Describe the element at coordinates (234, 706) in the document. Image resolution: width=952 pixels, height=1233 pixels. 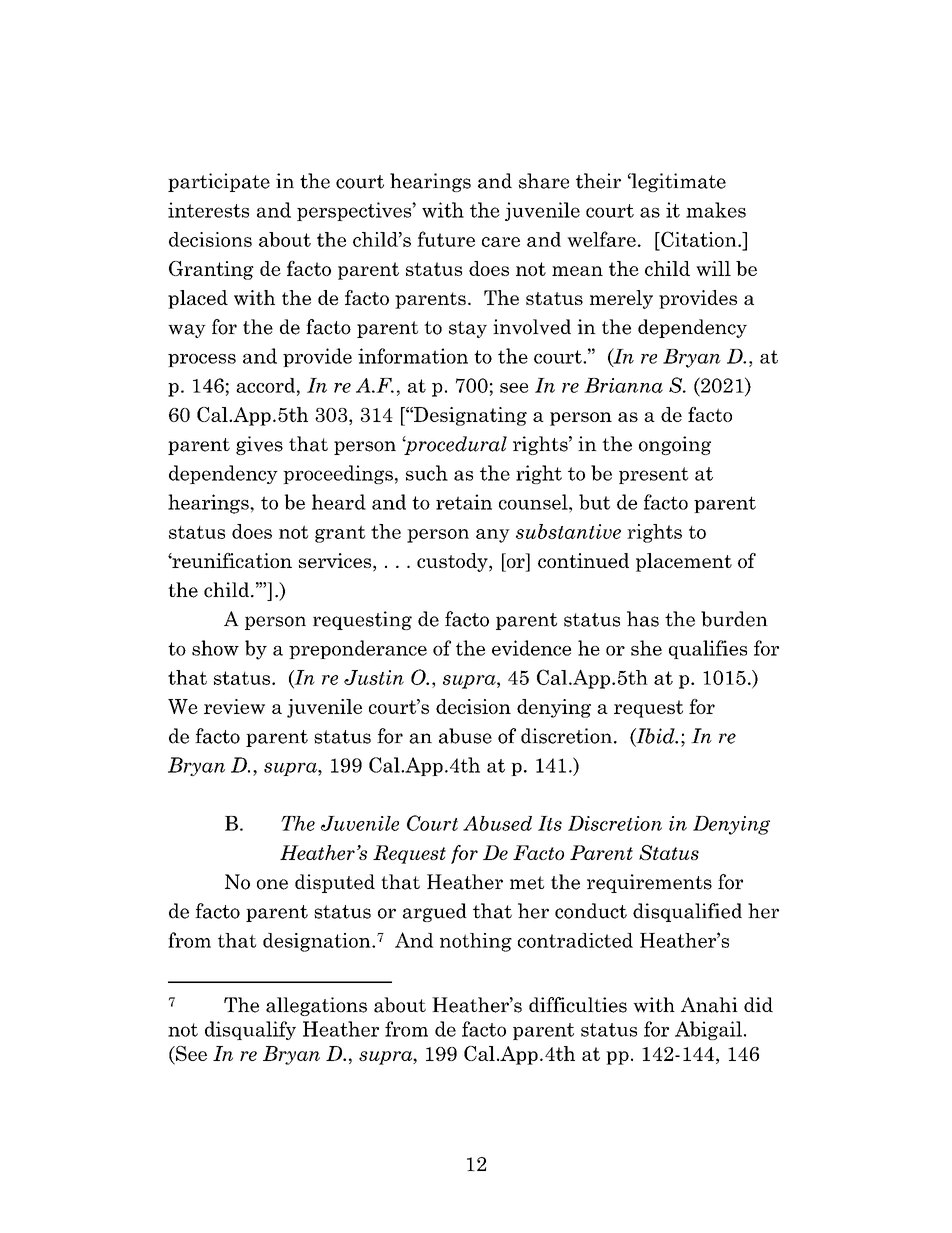
I see `review` at that location.
